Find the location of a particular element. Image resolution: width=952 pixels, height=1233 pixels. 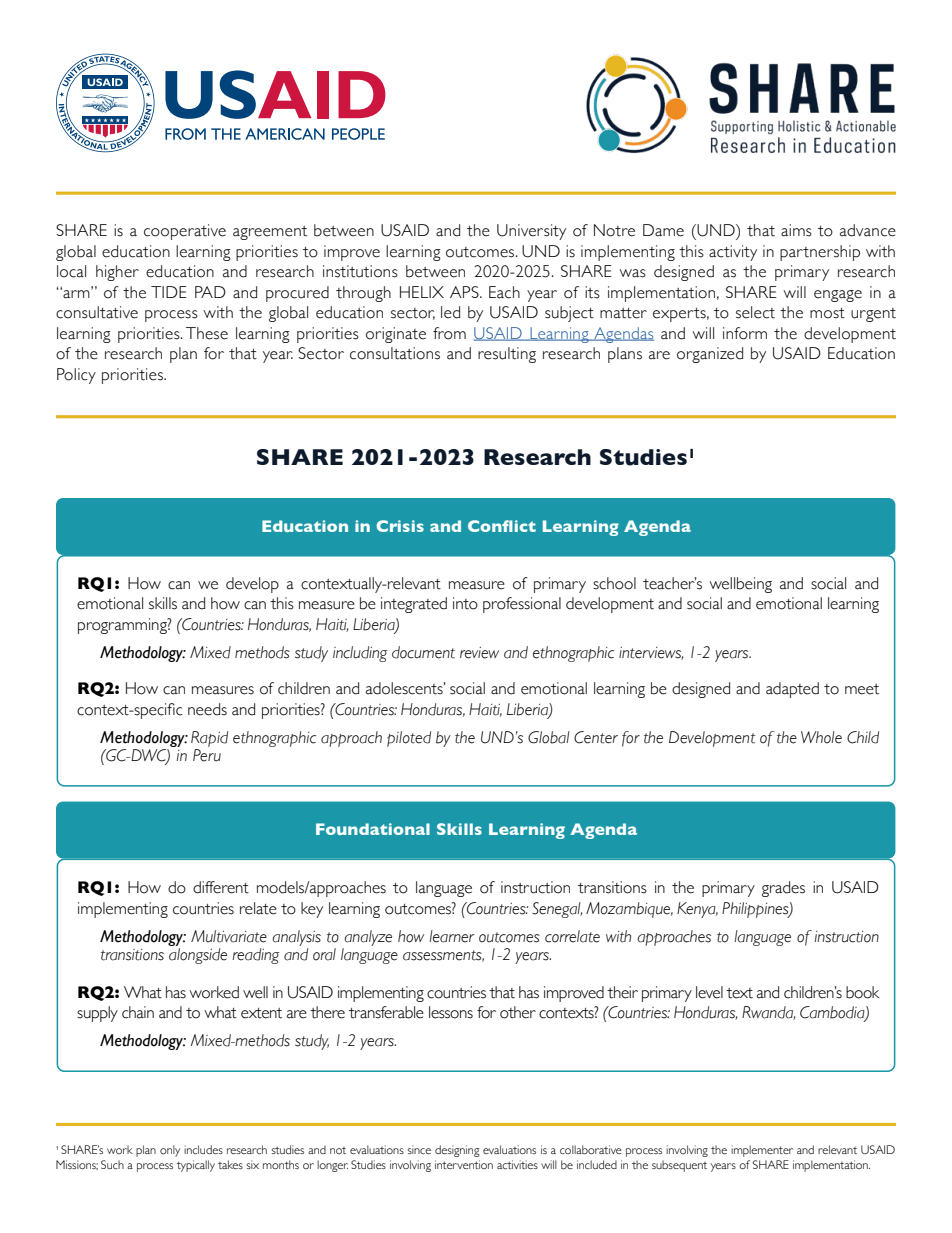

APS is located at coordinates (465, 292).
